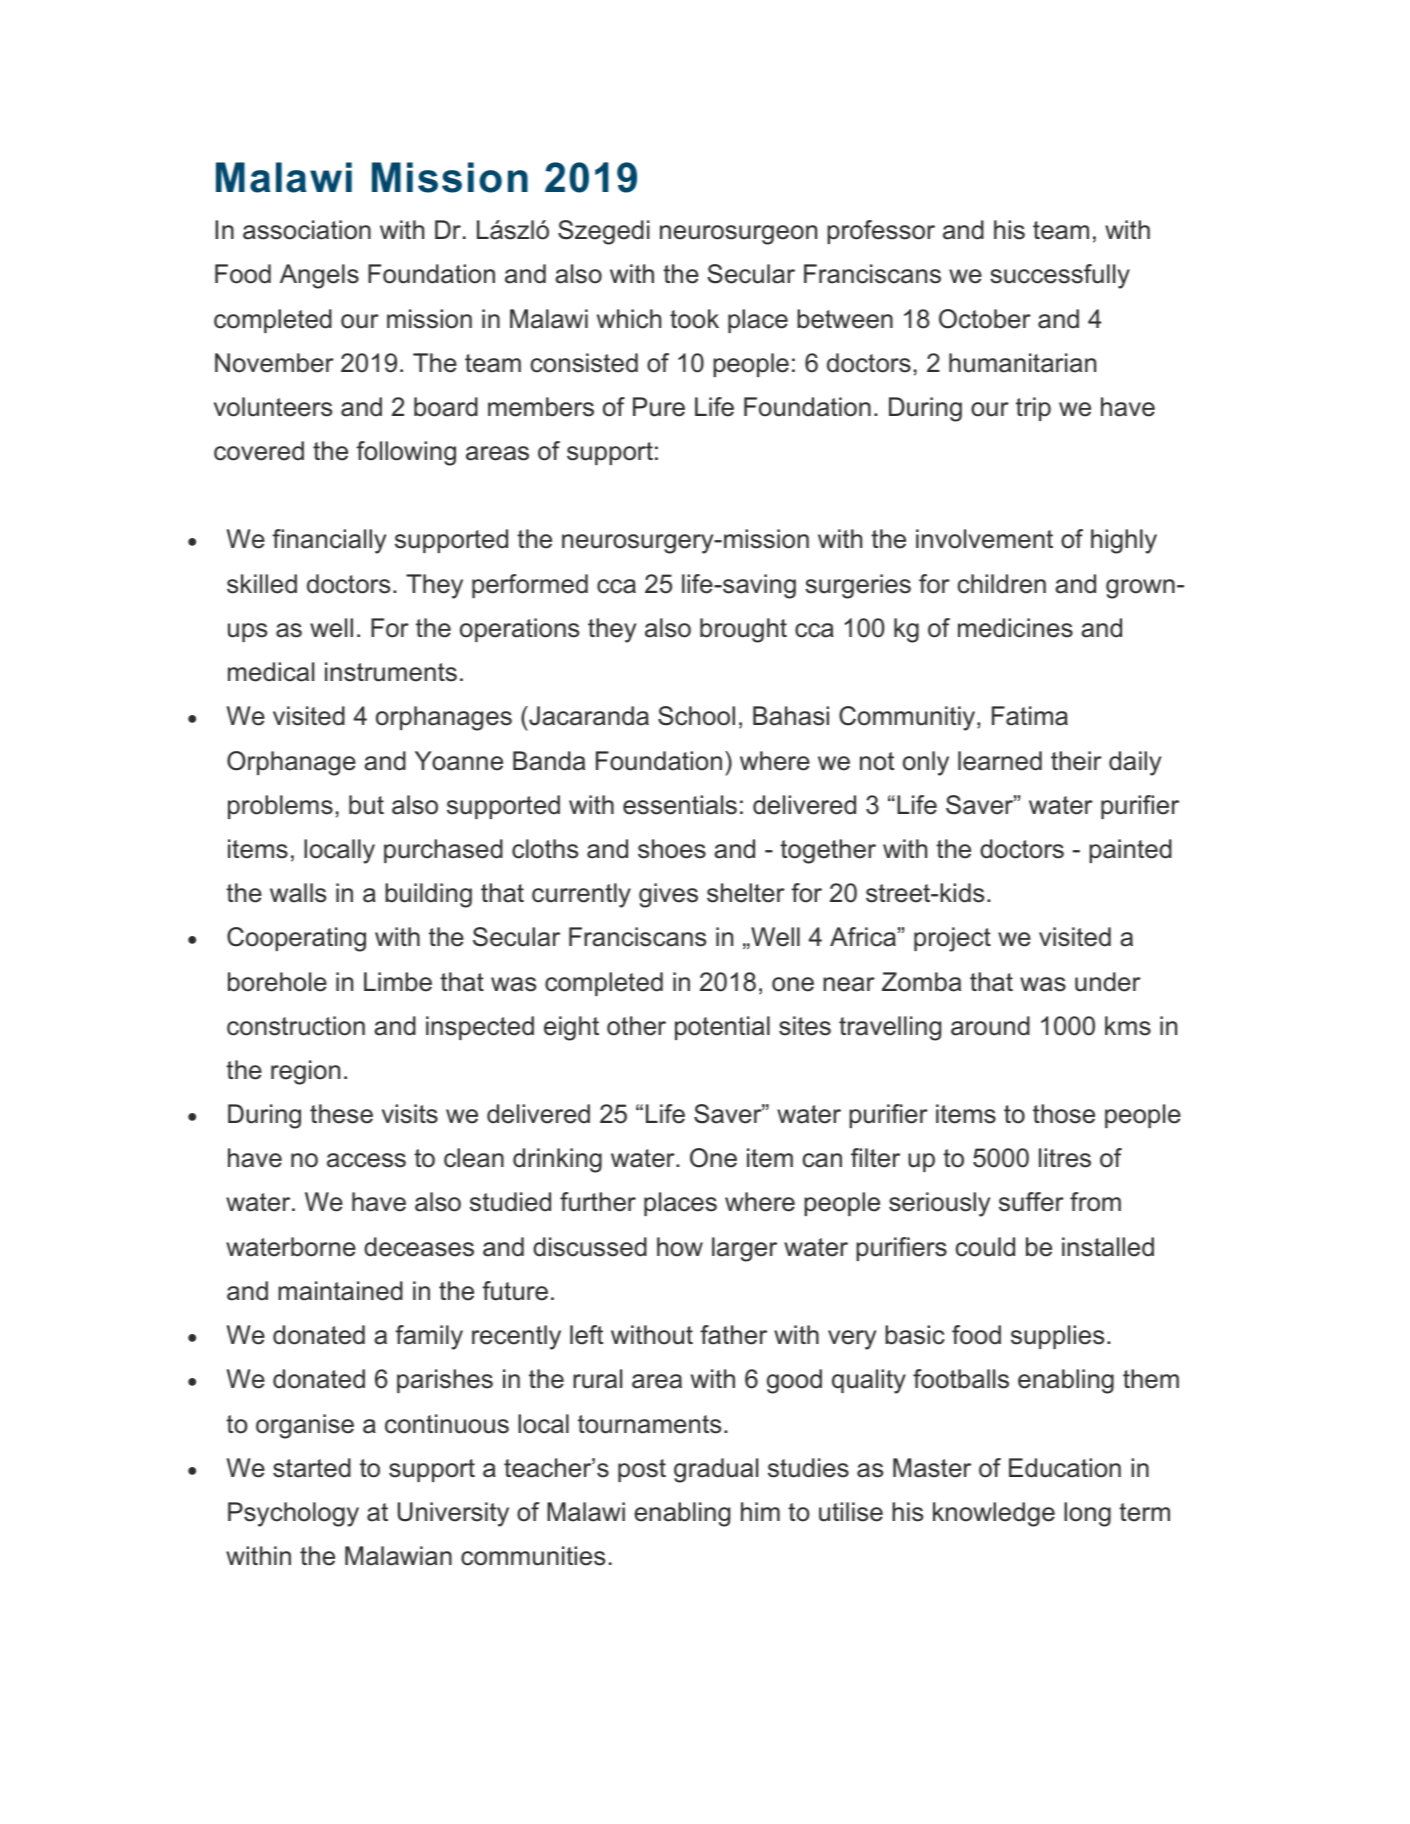 This document has width=1410, height=1824. What do you see at coordinates (319, 276) in the document?
I see `Angels` at bounding box center [319, 276].
